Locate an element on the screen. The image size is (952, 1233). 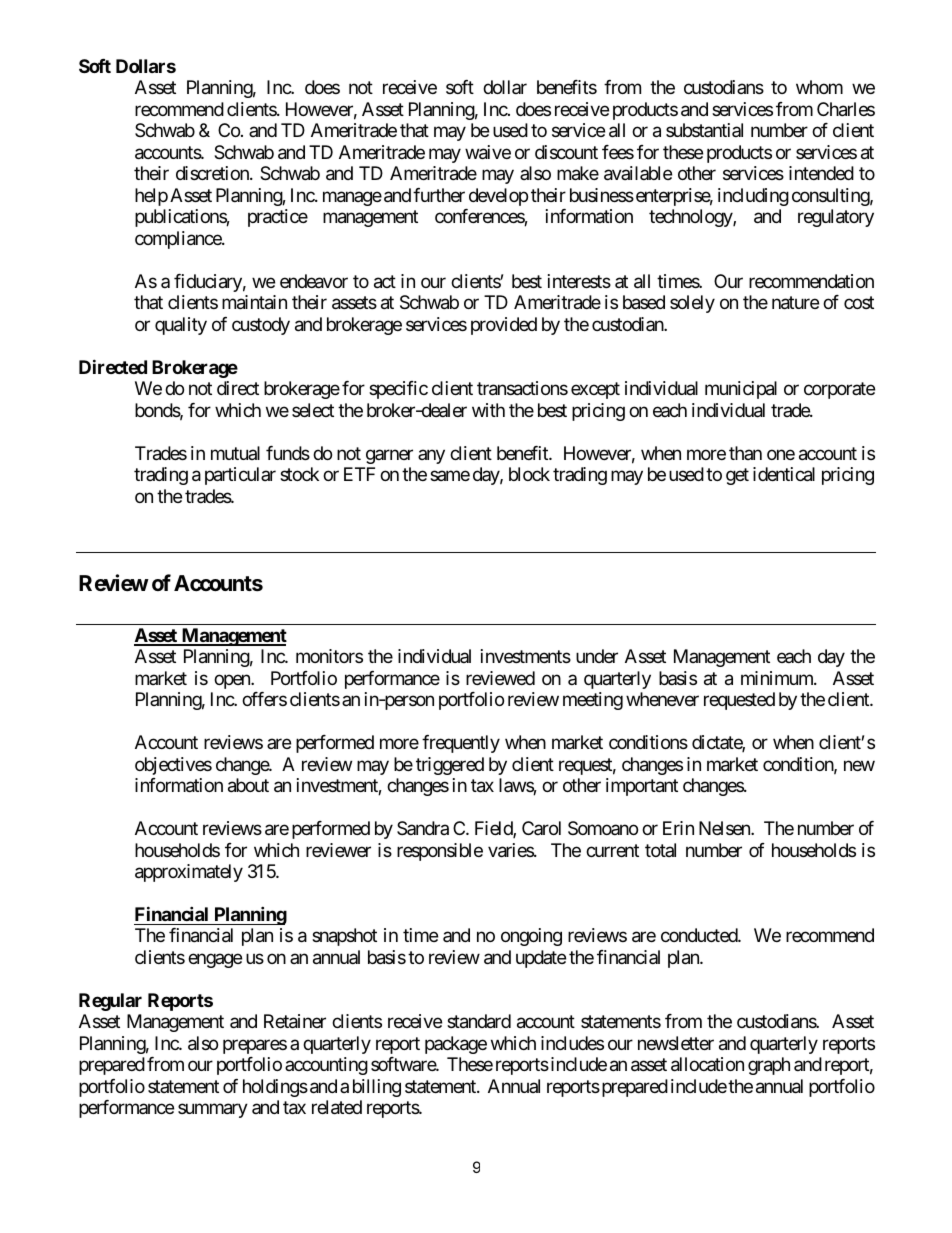
discount is located at coordinates (566, 152).
